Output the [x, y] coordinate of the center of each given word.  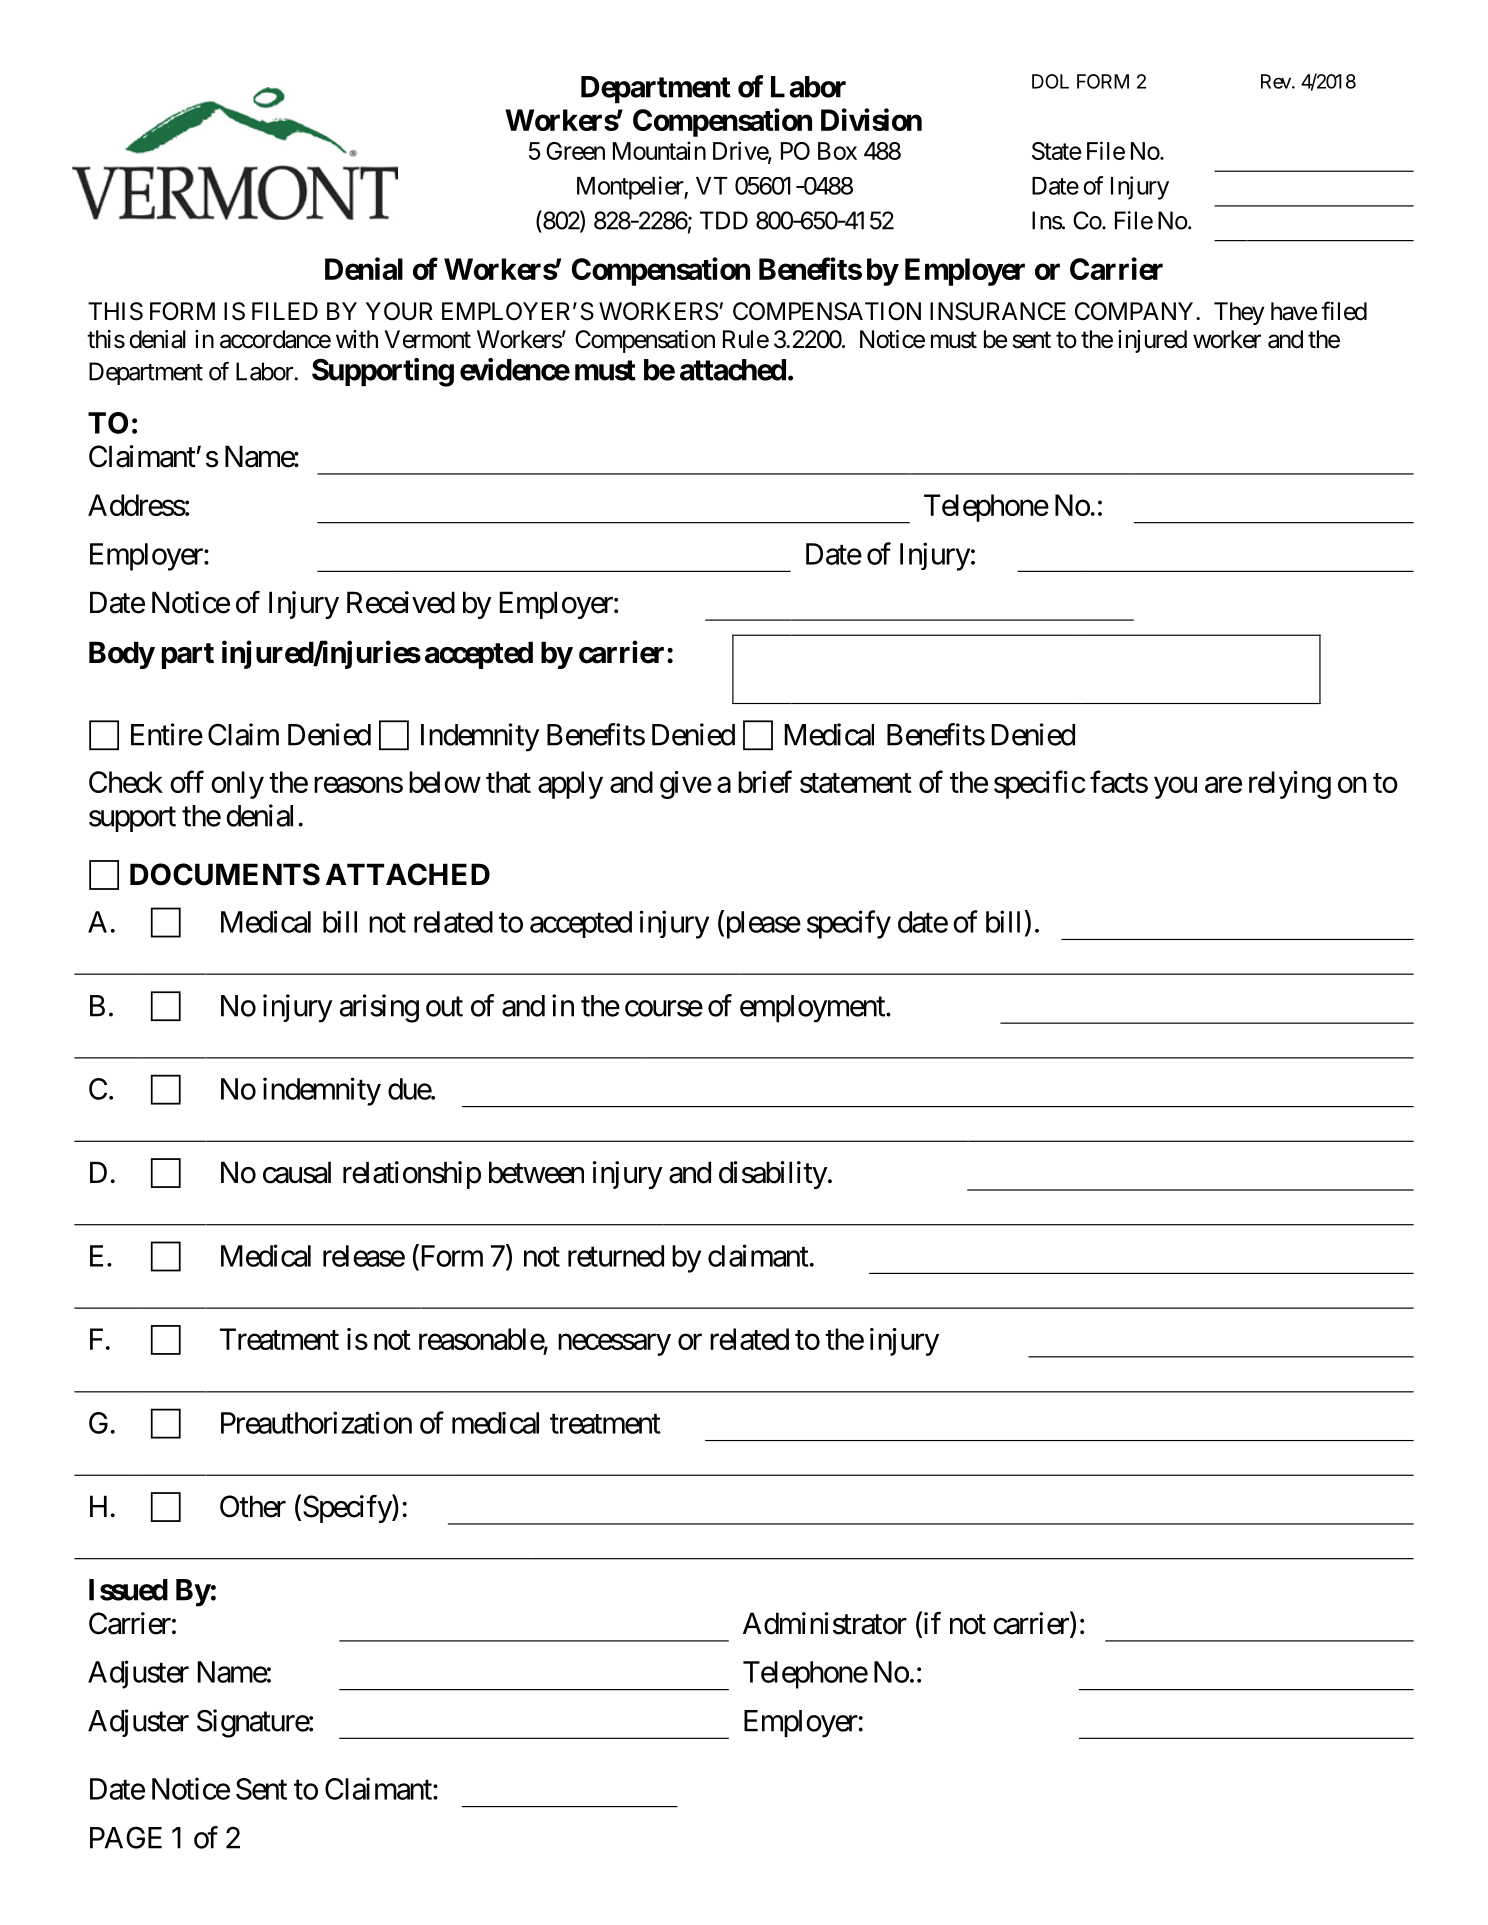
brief [765, 781]
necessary [614, 1345]
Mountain [659, 150]
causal [297, 1172]
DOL [1050, 81]
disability [773, 1175]
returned [616, 1256]
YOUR [399, 311]
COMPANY [1136, 311]
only [237, 785]
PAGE [126, 1837]
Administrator [825, 1623]
